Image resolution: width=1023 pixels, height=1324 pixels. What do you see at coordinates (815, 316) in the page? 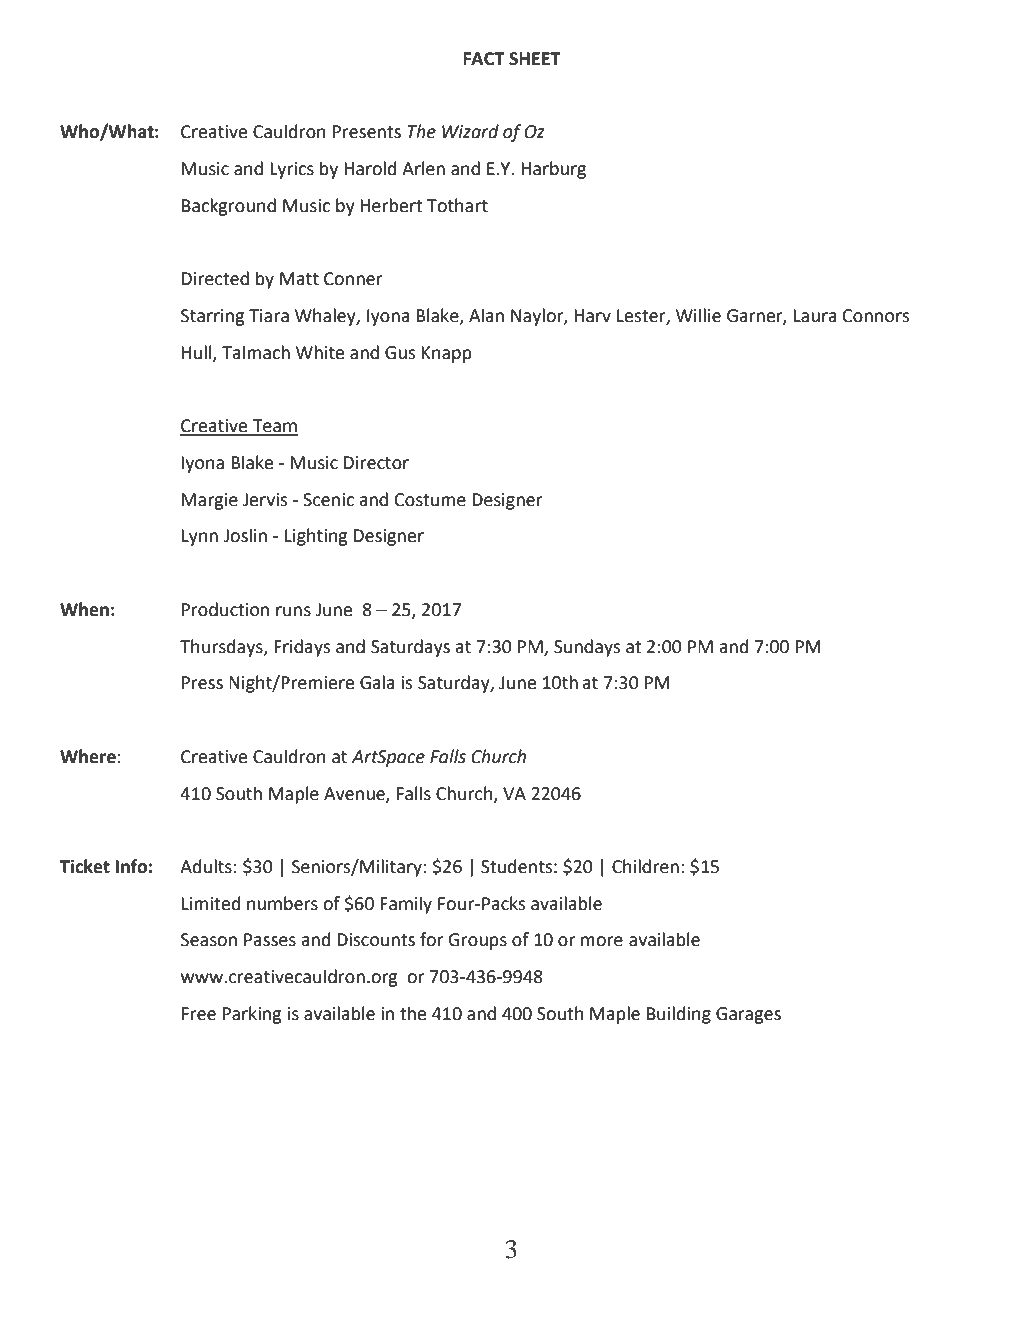
I see `Laura` at bounding box center [815, 316].
